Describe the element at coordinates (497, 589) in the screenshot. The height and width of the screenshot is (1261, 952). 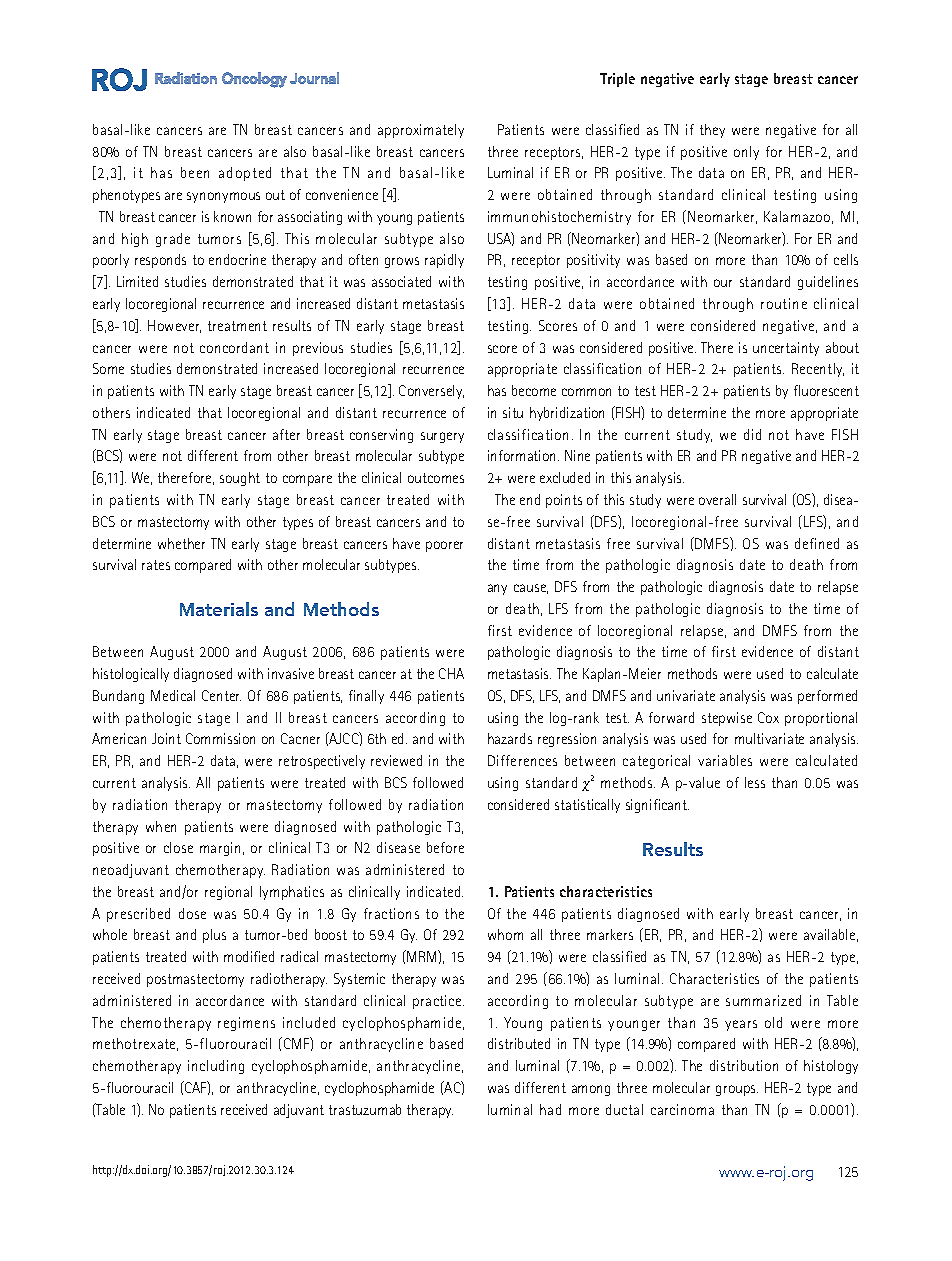
I see `any` at that location.
